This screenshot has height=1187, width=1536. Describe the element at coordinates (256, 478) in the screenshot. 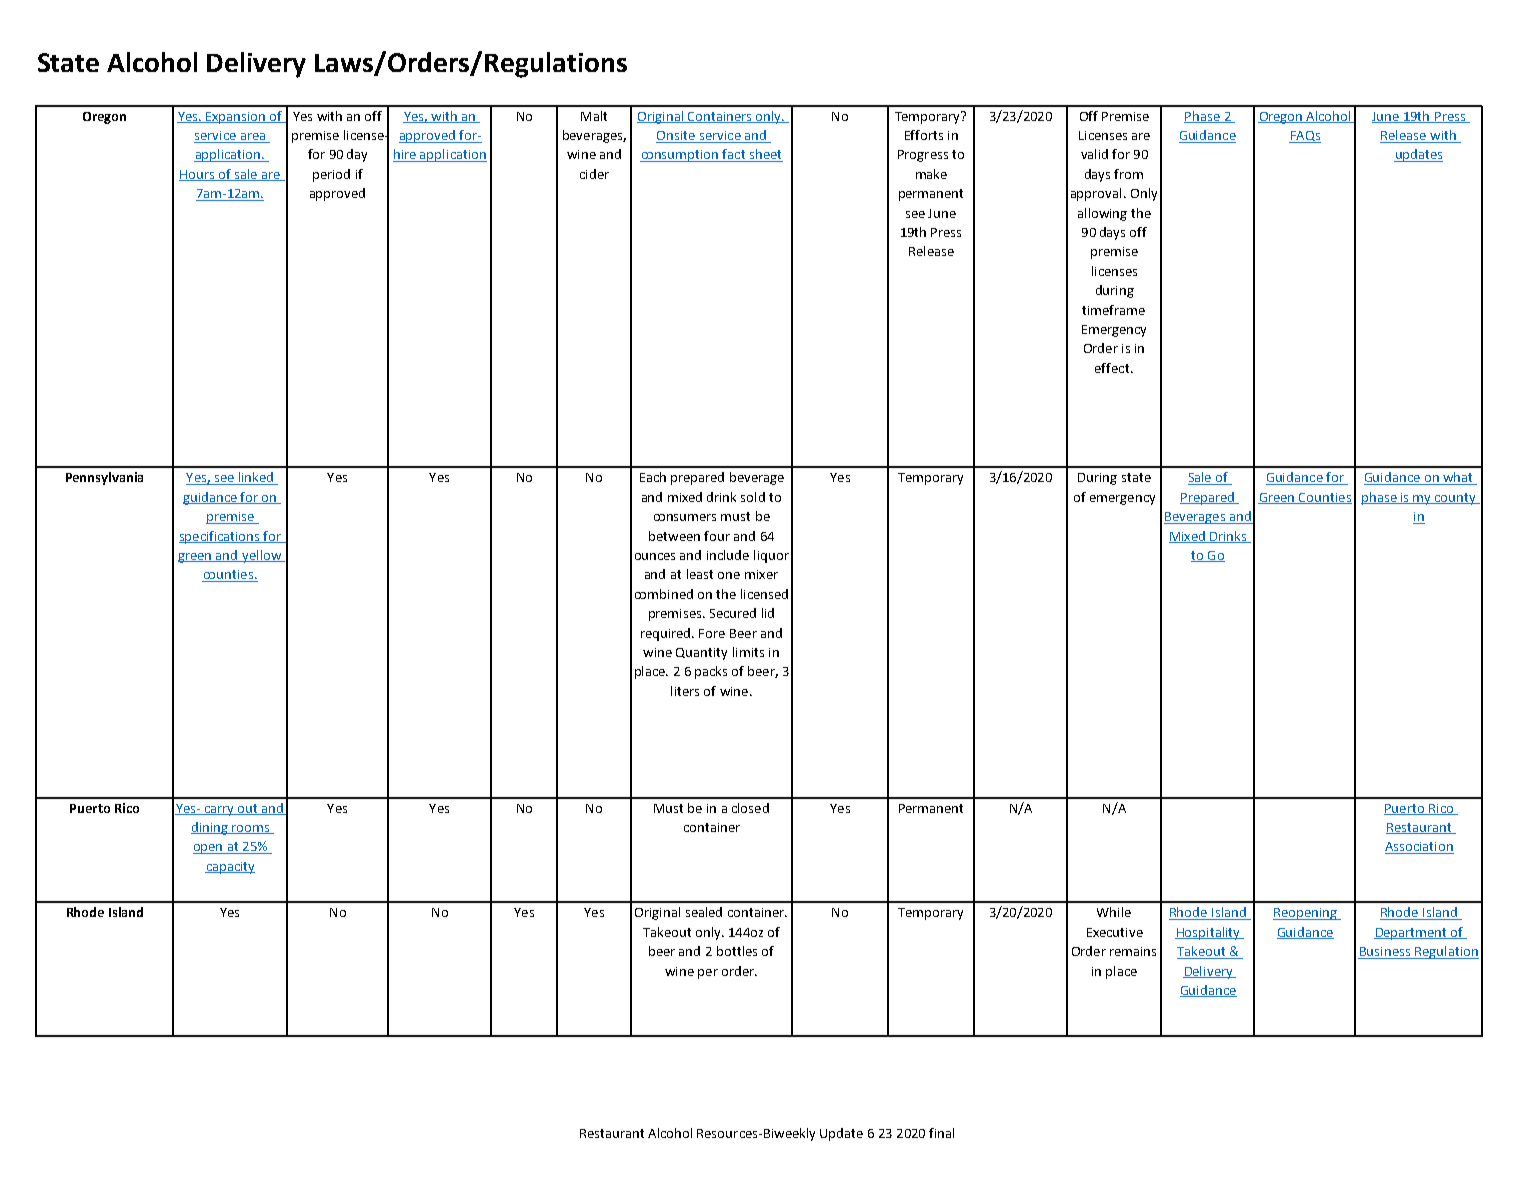

I see `linked` at that location.
